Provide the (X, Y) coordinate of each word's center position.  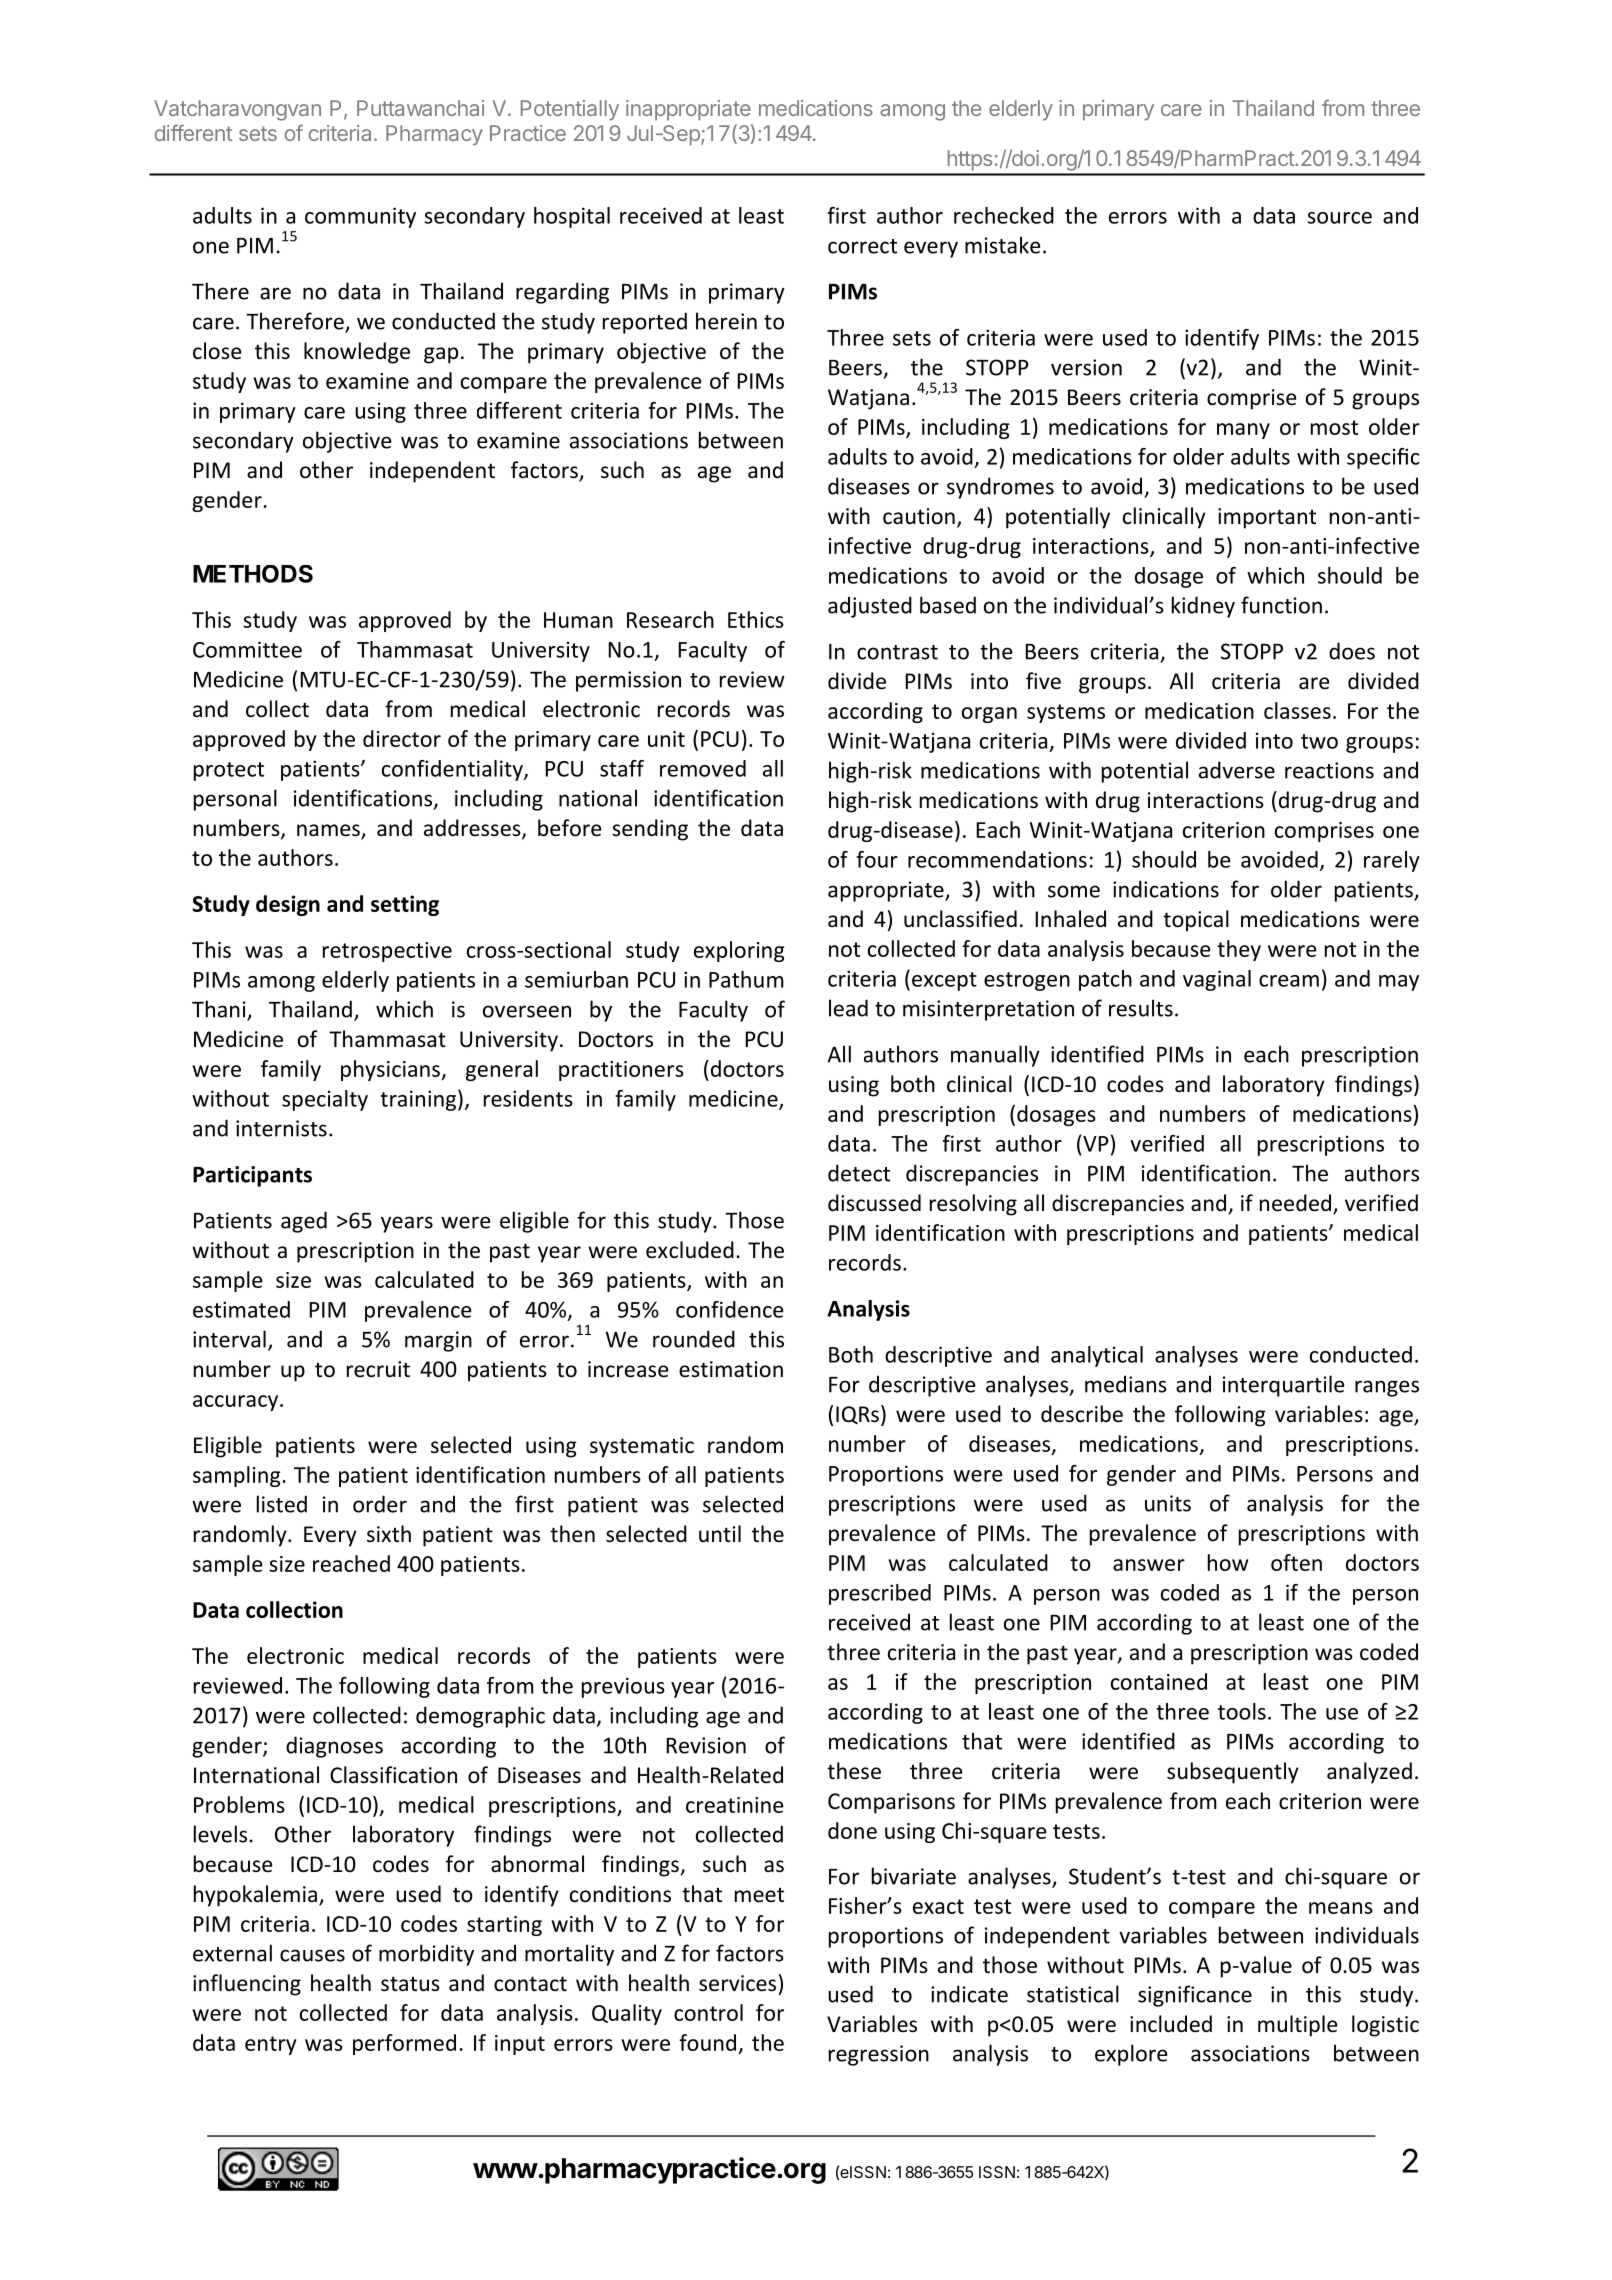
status (410, 1984)
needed (1295, 1203)
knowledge (357, 353)
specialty (325, 1100)
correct (862, 246)
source (1339, 218)
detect (859, 1173)
